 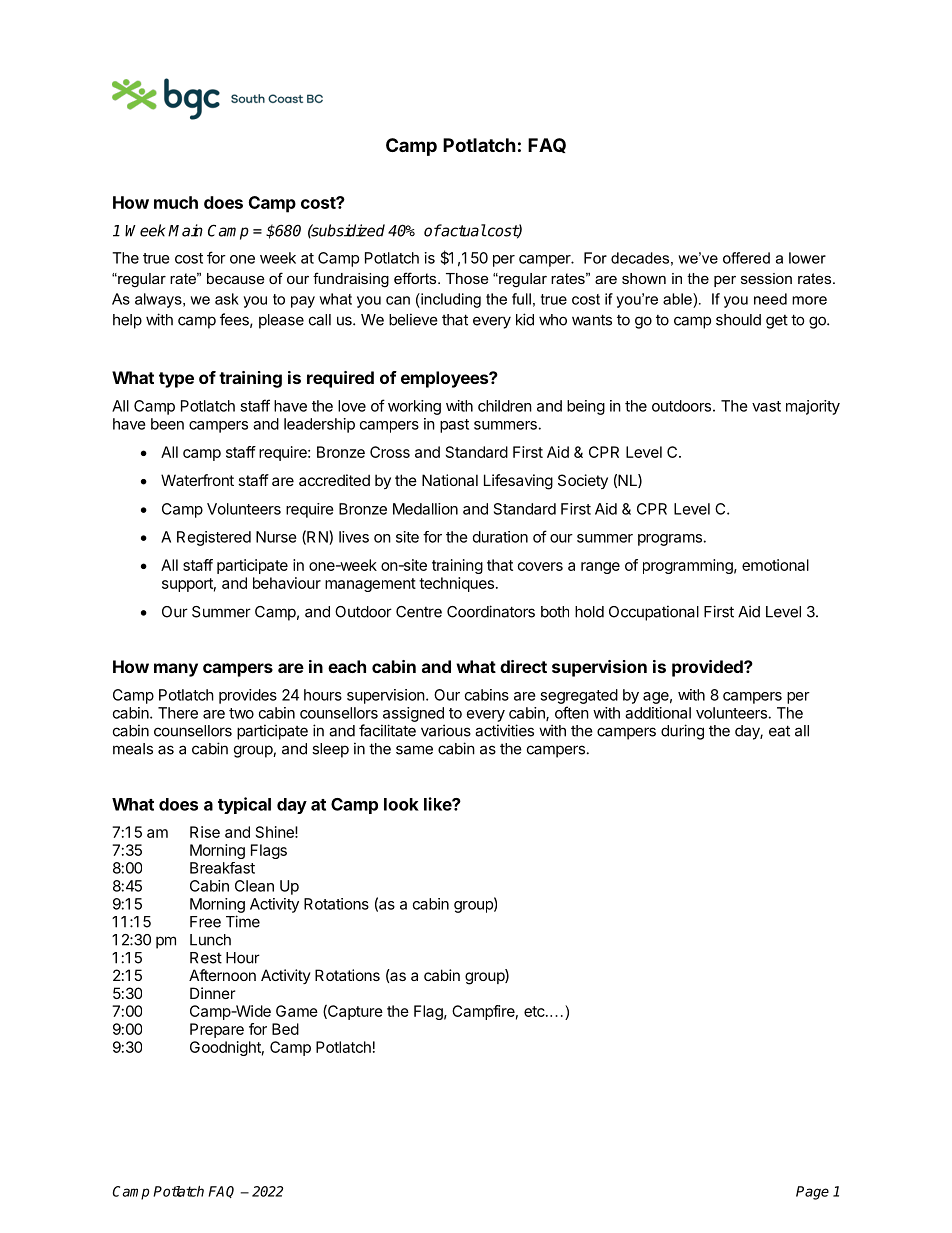 I want to click on provided, so click(x=708, y=668).
